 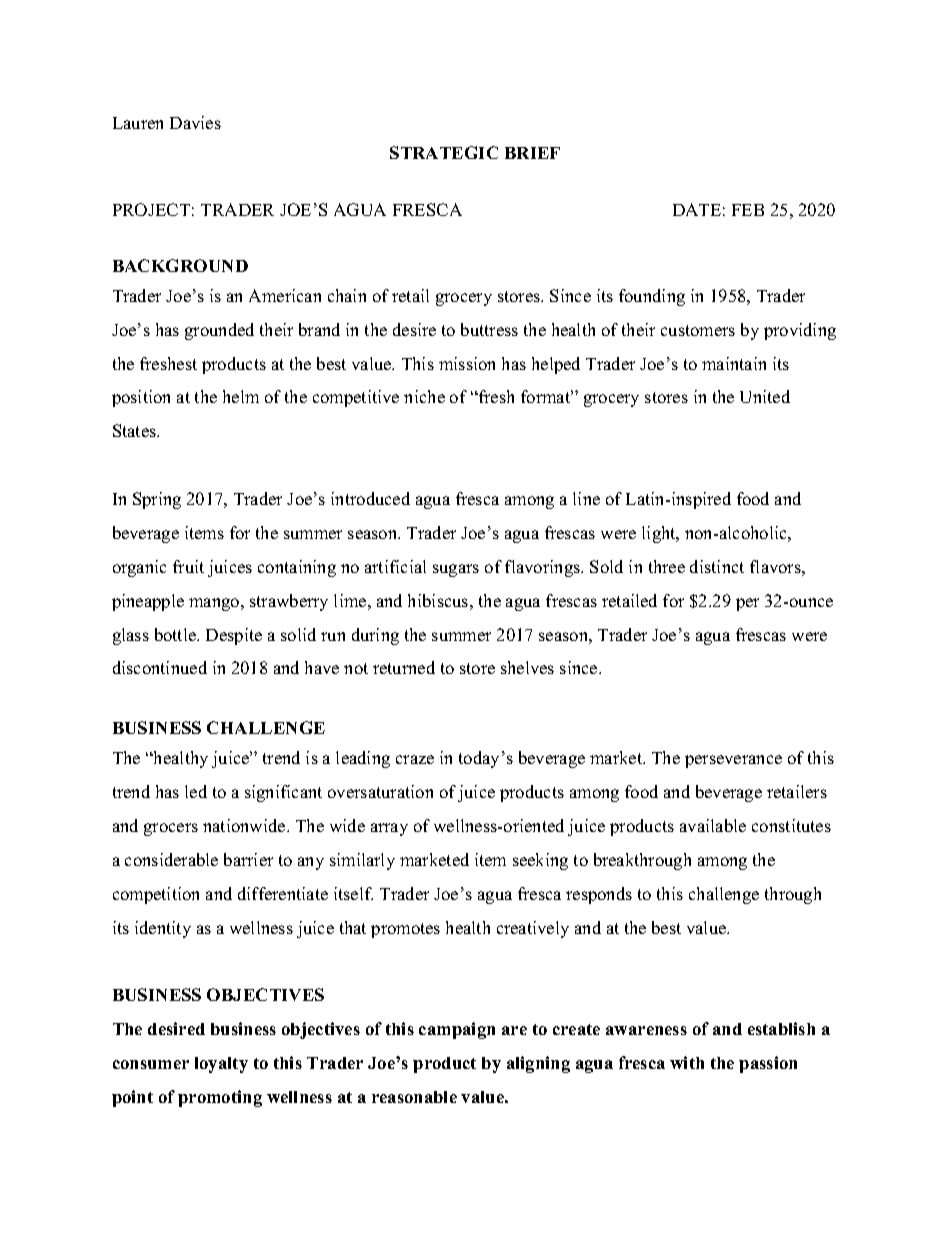 What do you see at coordinates (456, 570) in the page?
I see `sugars` at bounding box center [456, 570].
